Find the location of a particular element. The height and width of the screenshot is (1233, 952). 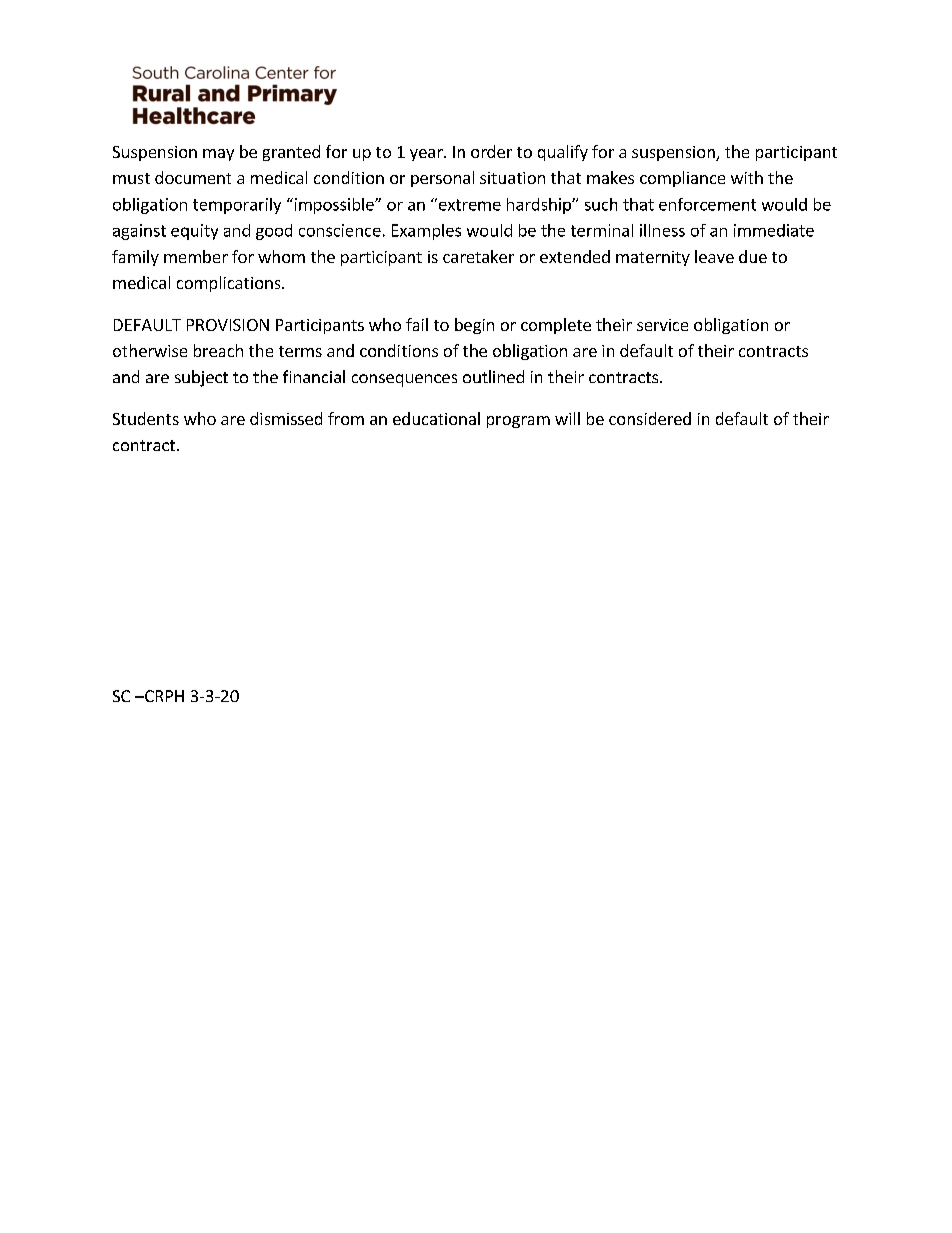

considered is located at coordinates (650, 418).
